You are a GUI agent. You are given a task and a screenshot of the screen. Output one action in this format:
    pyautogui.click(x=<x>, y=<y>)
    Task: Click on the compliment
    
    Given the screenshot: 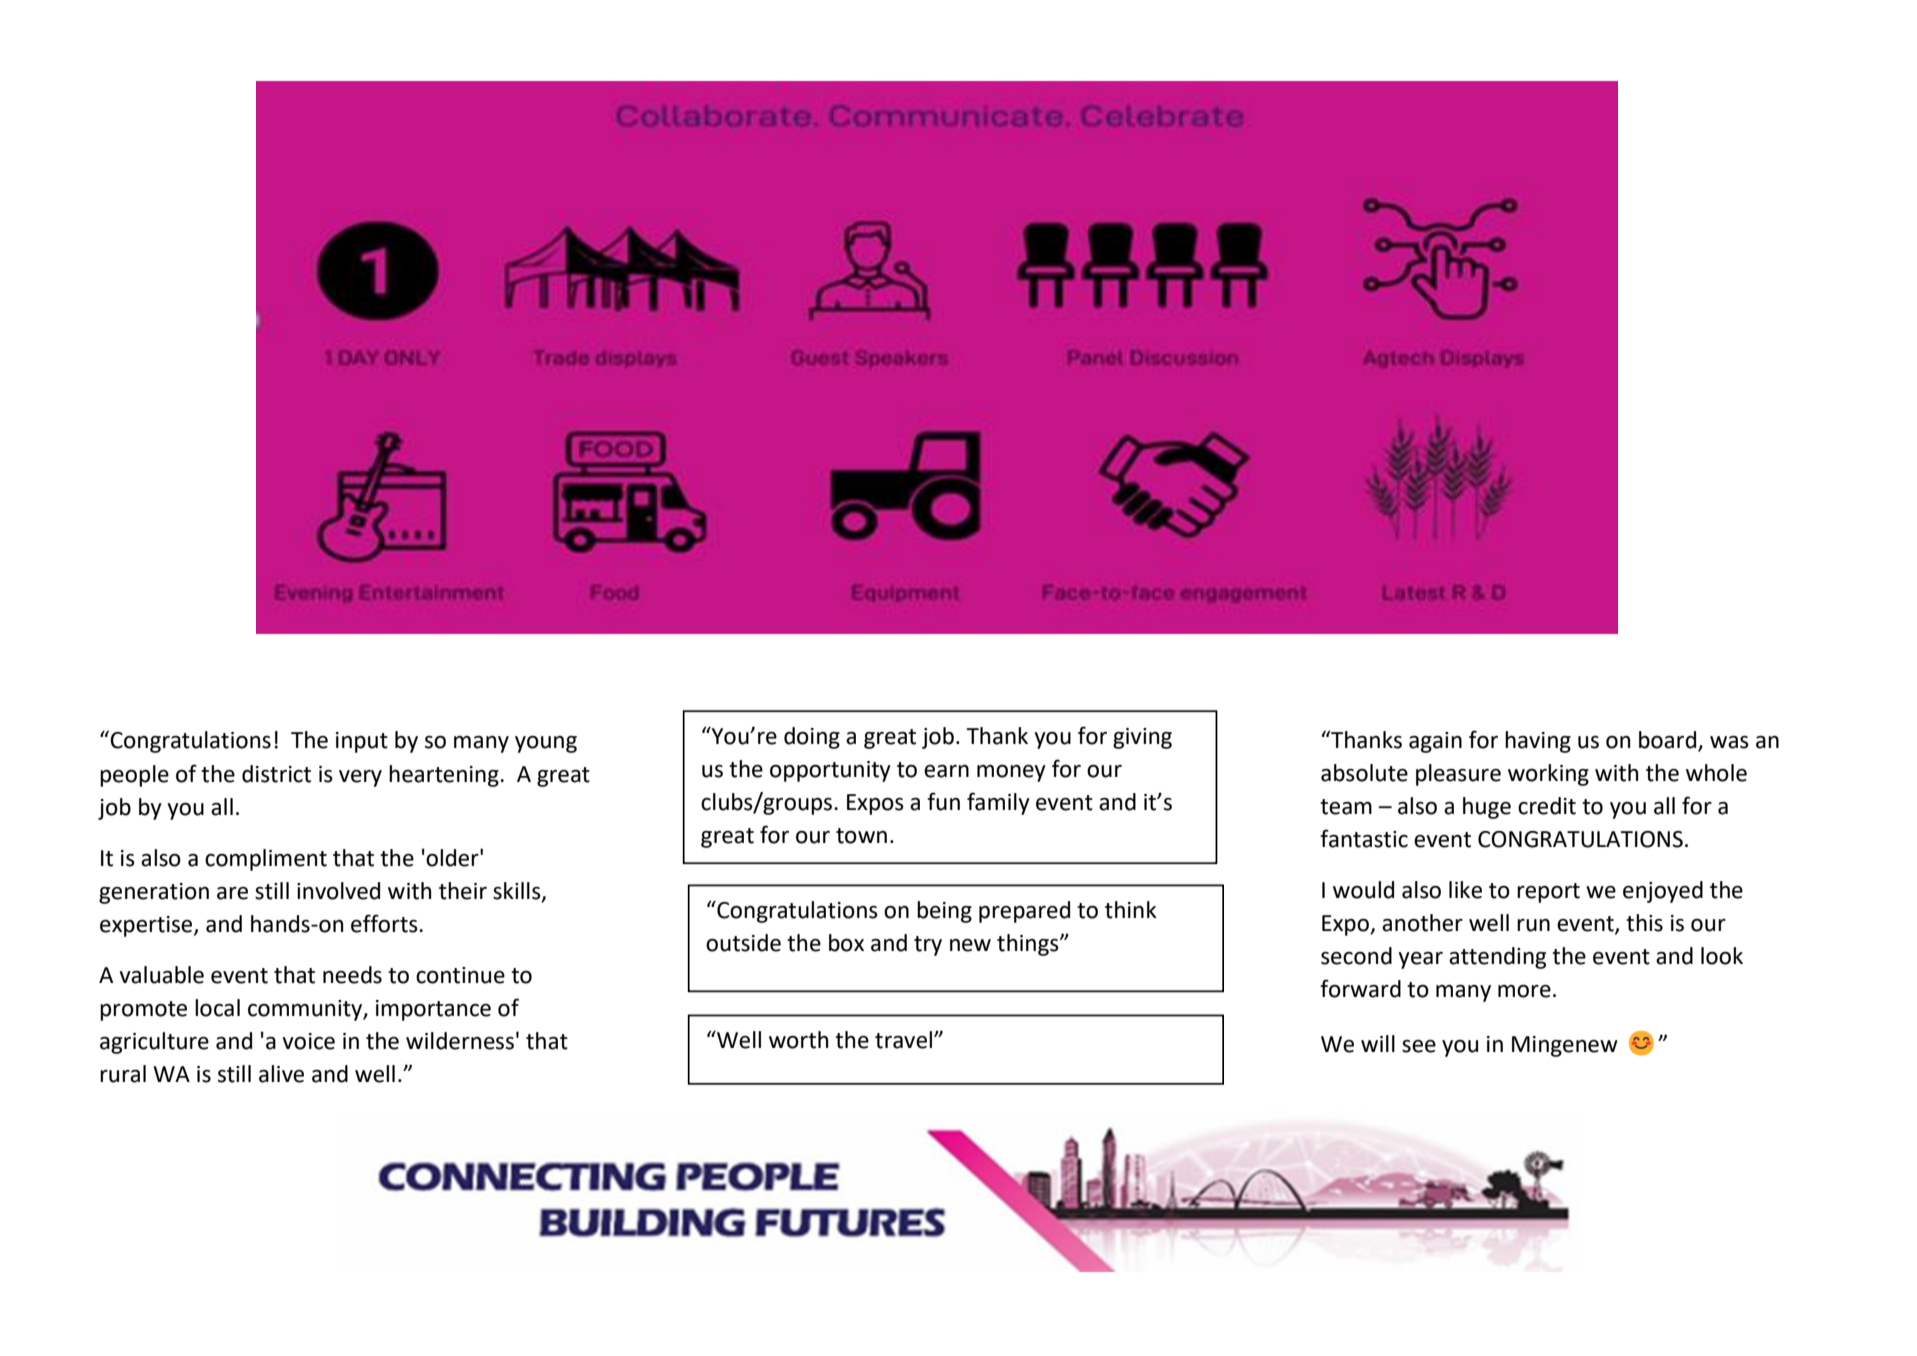 What is the action you would take?
    pyautogui.click(x=266, y=860)
